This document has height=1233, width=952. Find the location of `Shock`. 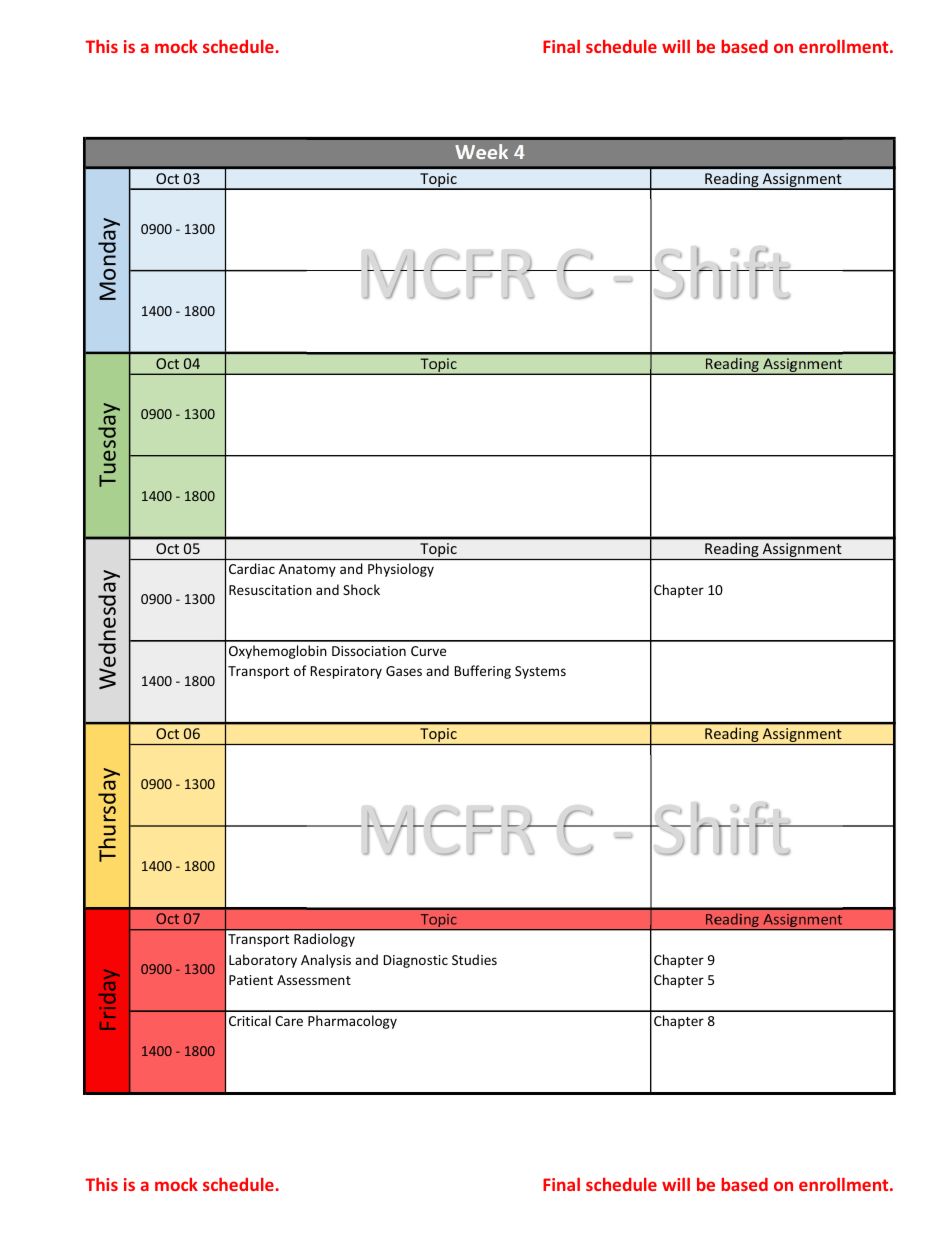

Shock is located at coordinates (361, 589).
